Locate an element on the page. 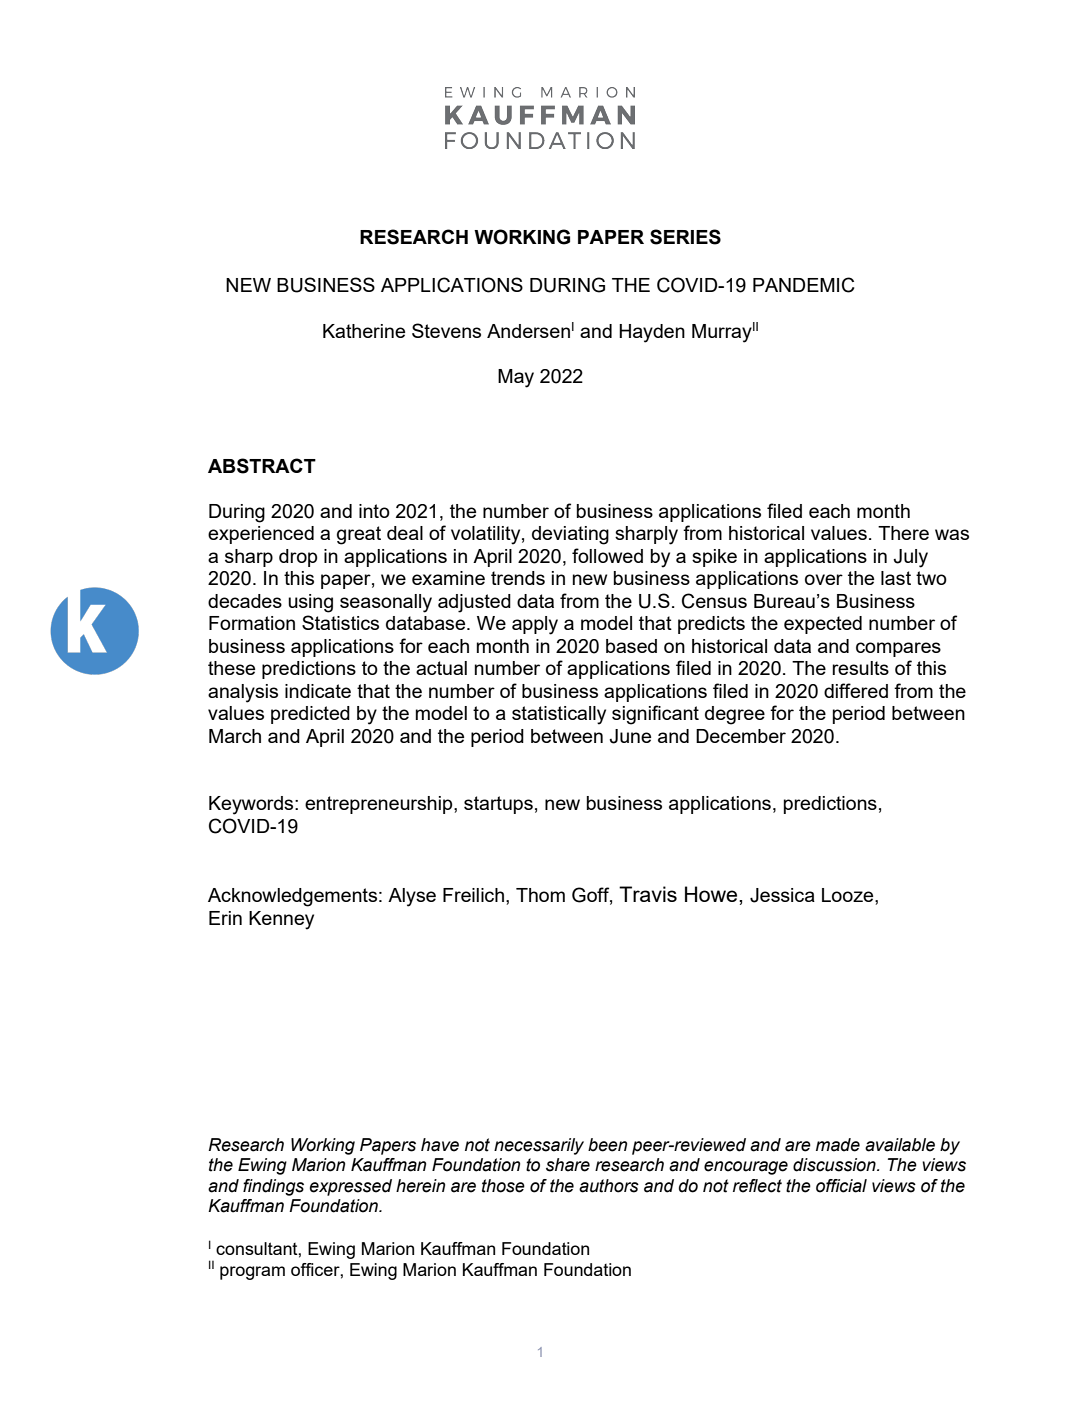  June is located at coordinates (630, 736).
